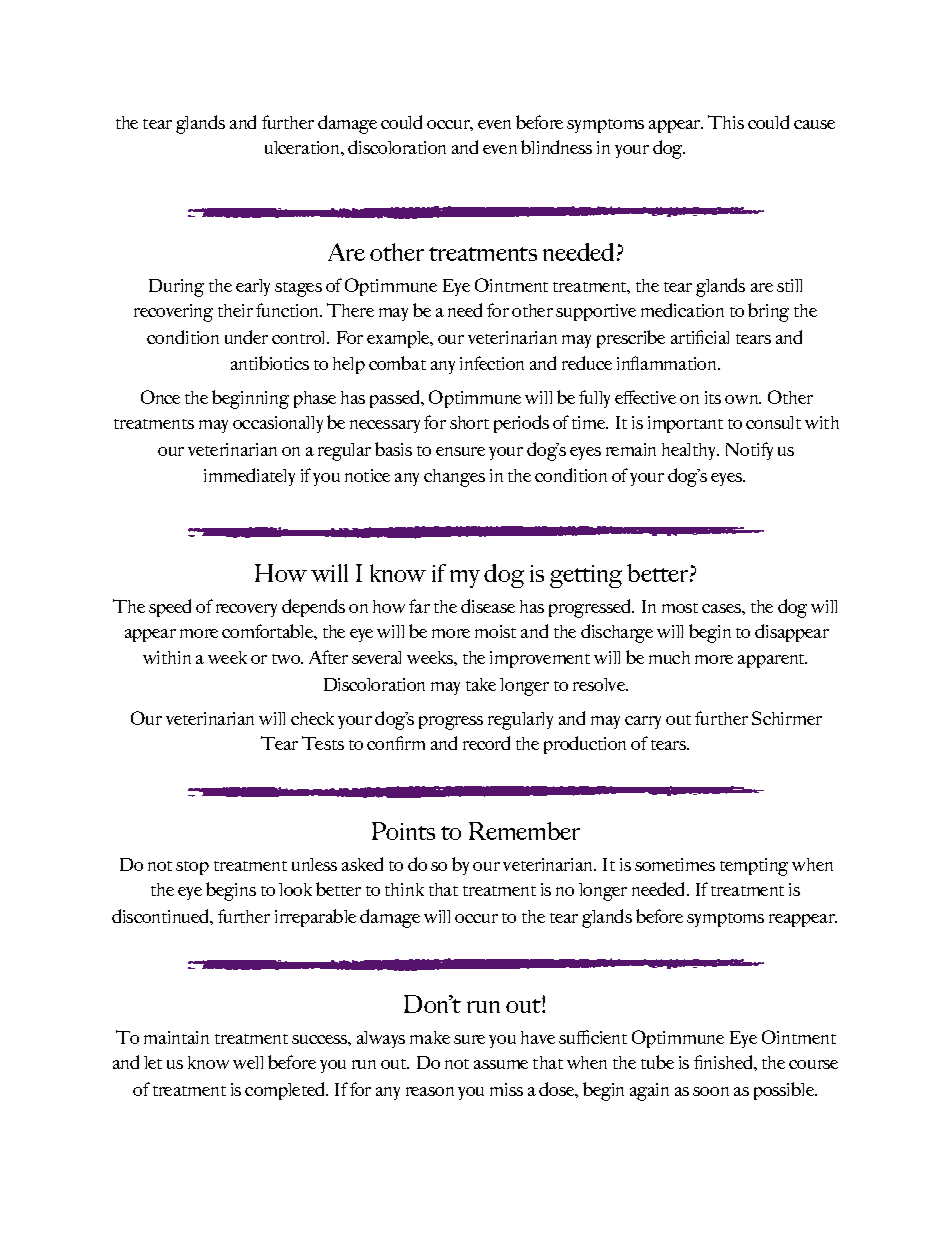  What do you see at coordinates (680, 608) in the screenshot?
I see `most` at bounding box center [680, 608].
